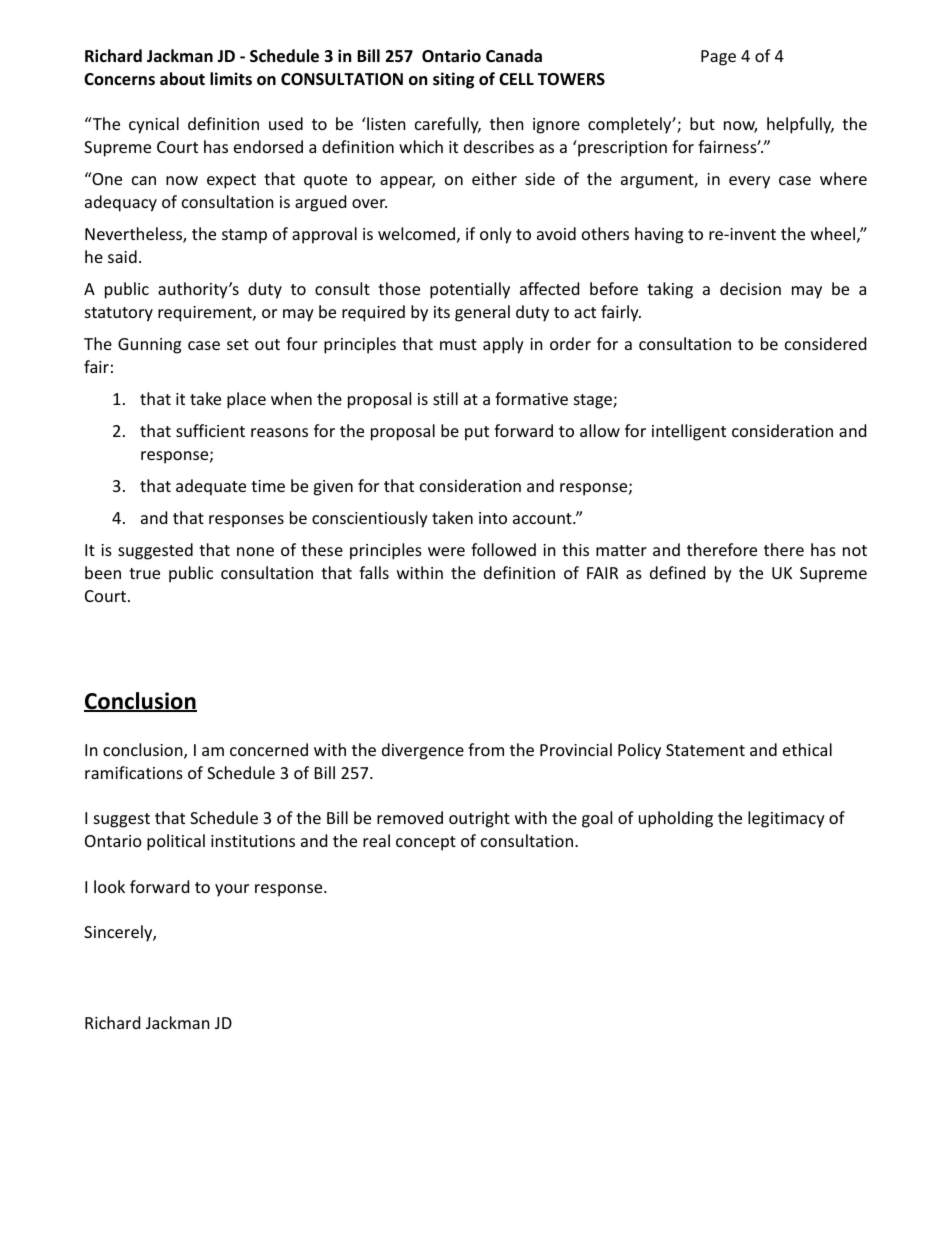 The width and height of the screenshot is (952, 1233). What do you see at coordinates (182, 79) in the screenshot?
I see `about` at bounding box center [182, 79].
